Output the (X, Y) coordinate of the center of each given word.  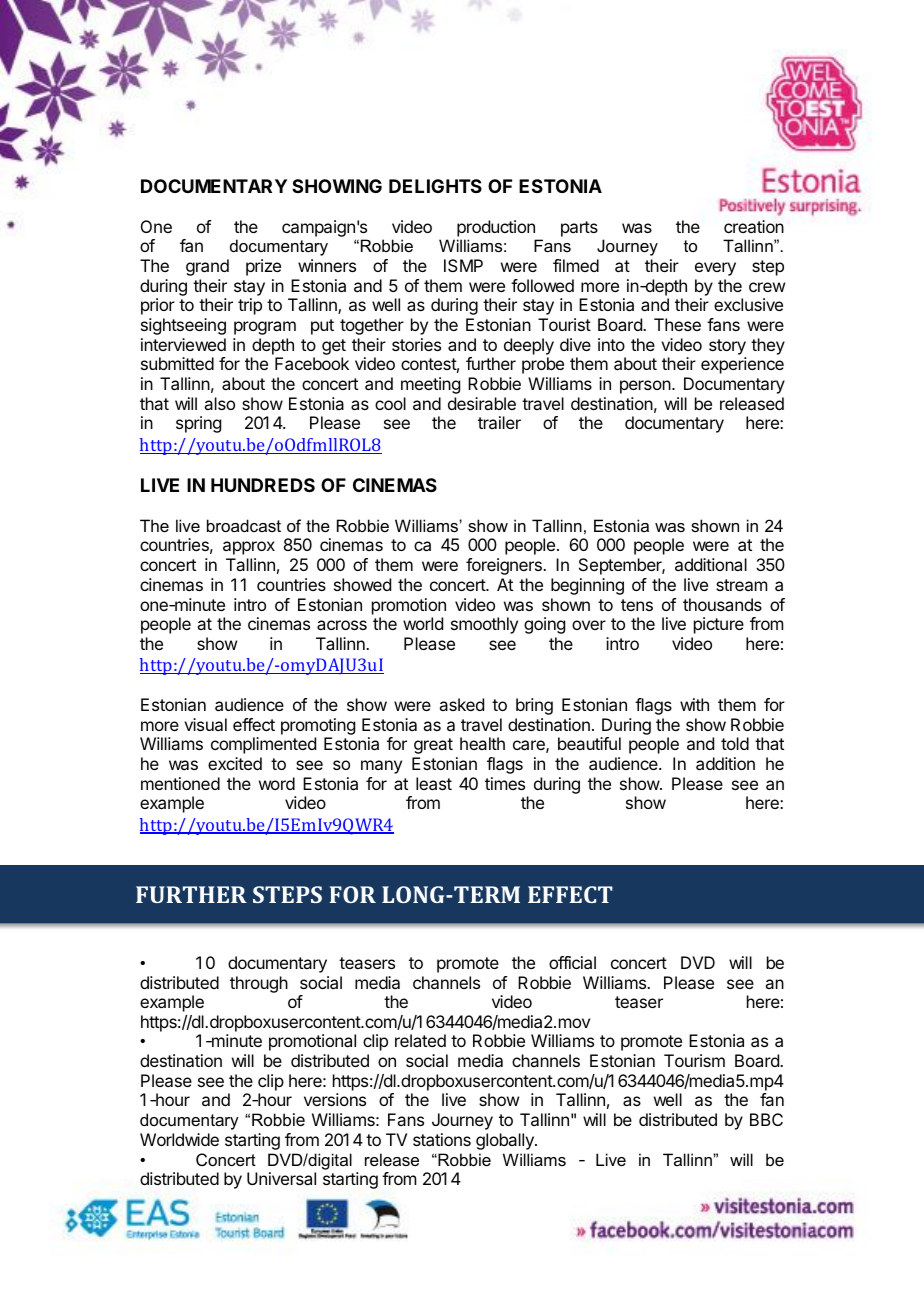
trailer (499, 422)
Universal (281, 1178)
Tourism (694, 1060)
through (259, 984)
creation (754, 226)
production (496, 228)
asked (461, 704)
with (694, 704)
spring (198, 424)
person (645, 387)
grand (207, 267)
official (572, 962)
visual (205, 724)
